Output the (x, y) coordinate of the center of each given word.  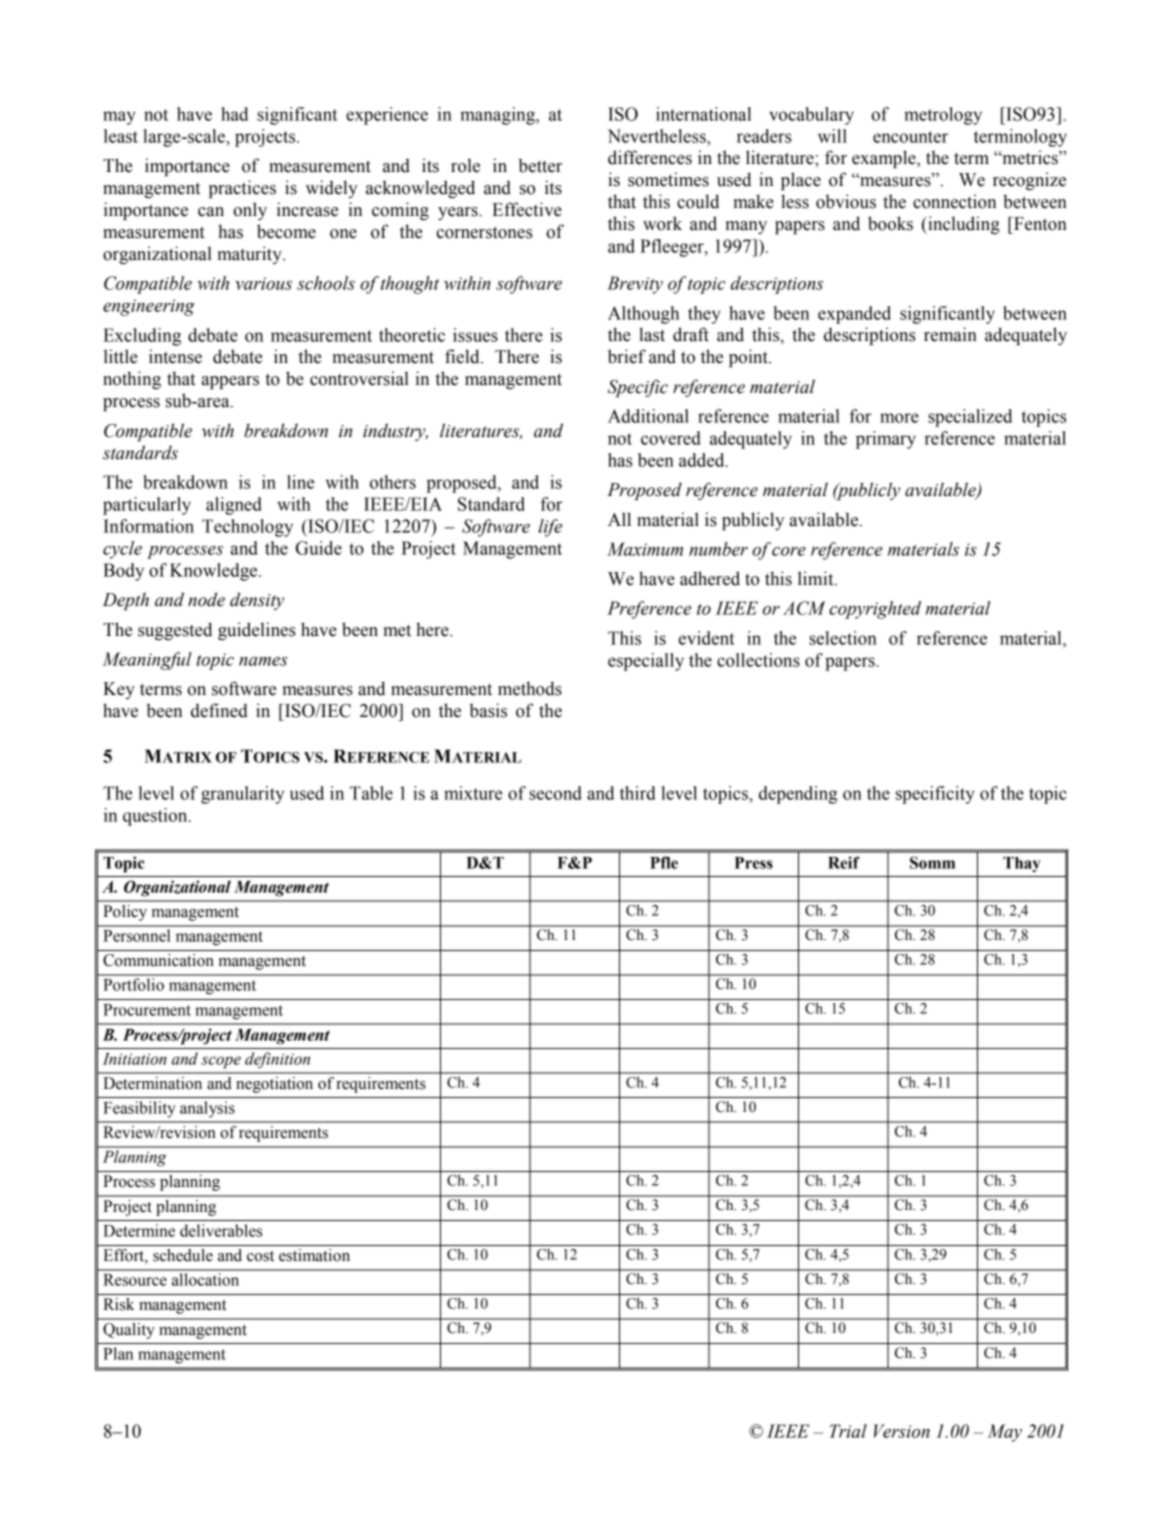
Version (902, 1431)
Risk (118, 1304)
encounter (910, 137)
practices (242, 189)
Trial (848, 1431)
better (540, 165)
